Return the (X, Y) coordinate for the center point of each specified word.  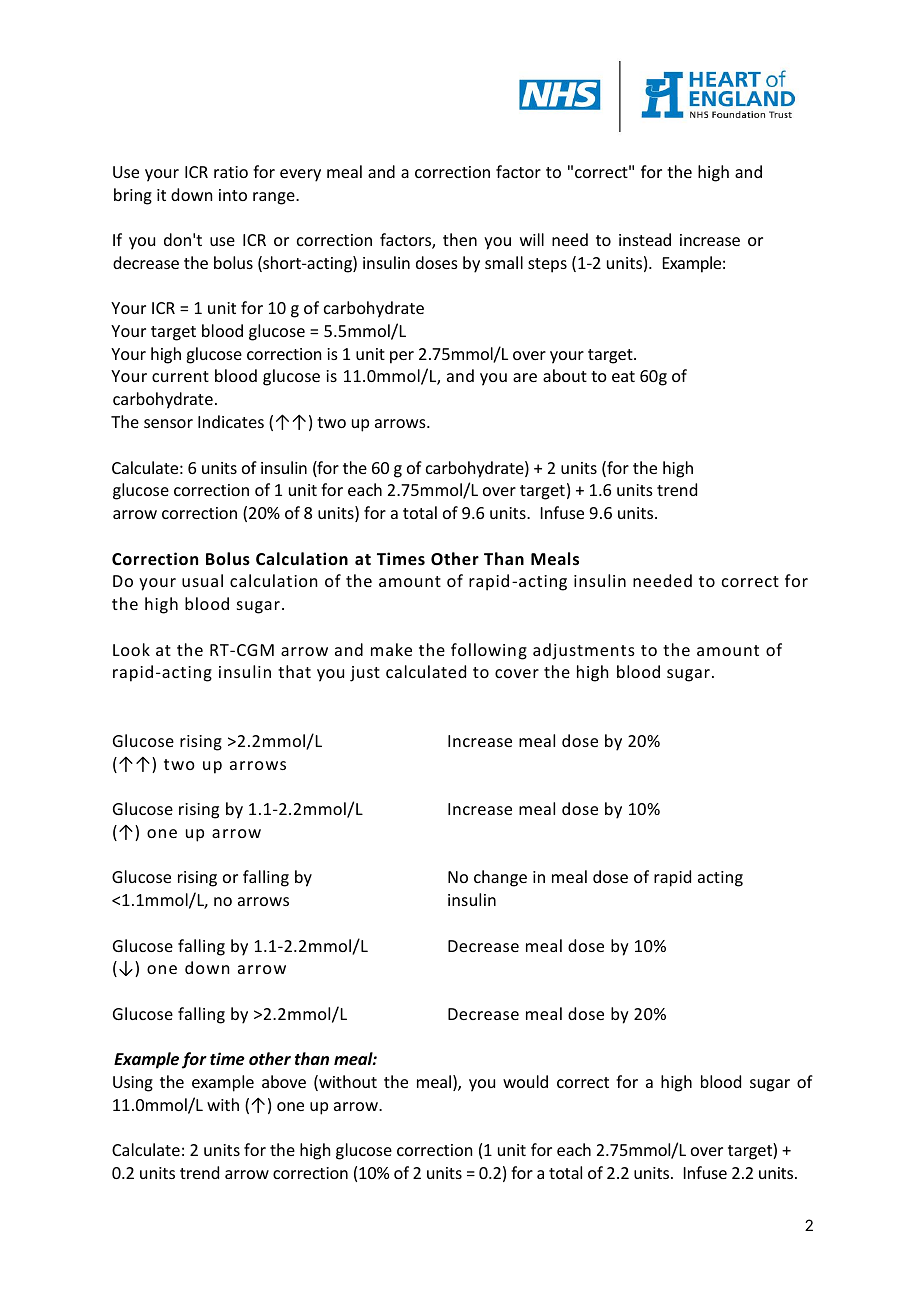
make (391, 649)
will (532, 239)
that (294, 671)
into (233, 195)
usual (202, 580)
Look (131, 649)
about (565, 375)
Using (133, 1084)
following (489, 651)
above (284, 1081)
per (402, 357)
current (180, 376)
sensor (168, 423)
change (500, 878)
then (460, 239)
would (525, 1081)
